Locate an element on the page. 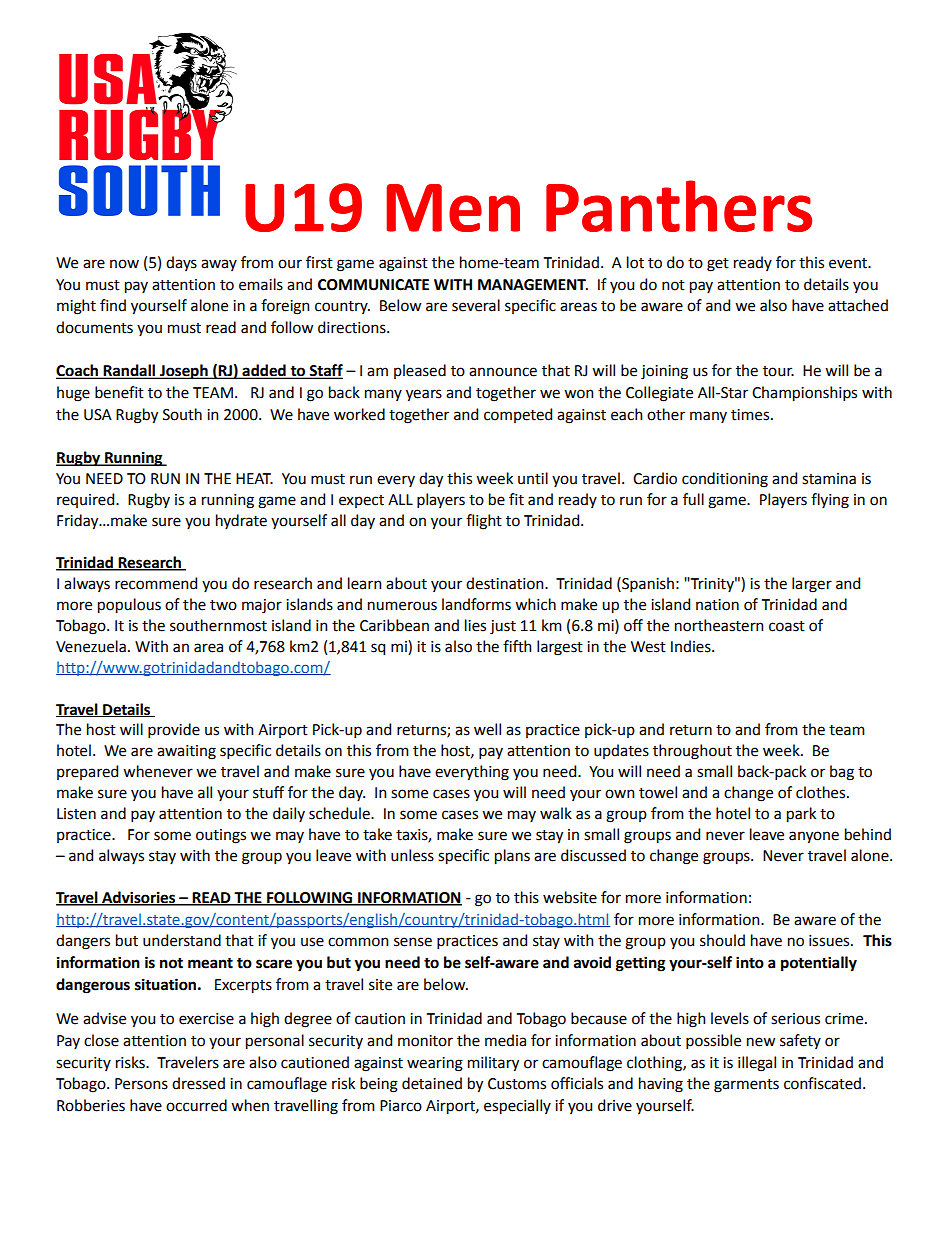 The width and height of the image is (952, 1233). walk is located at coordinates (556, 813).
